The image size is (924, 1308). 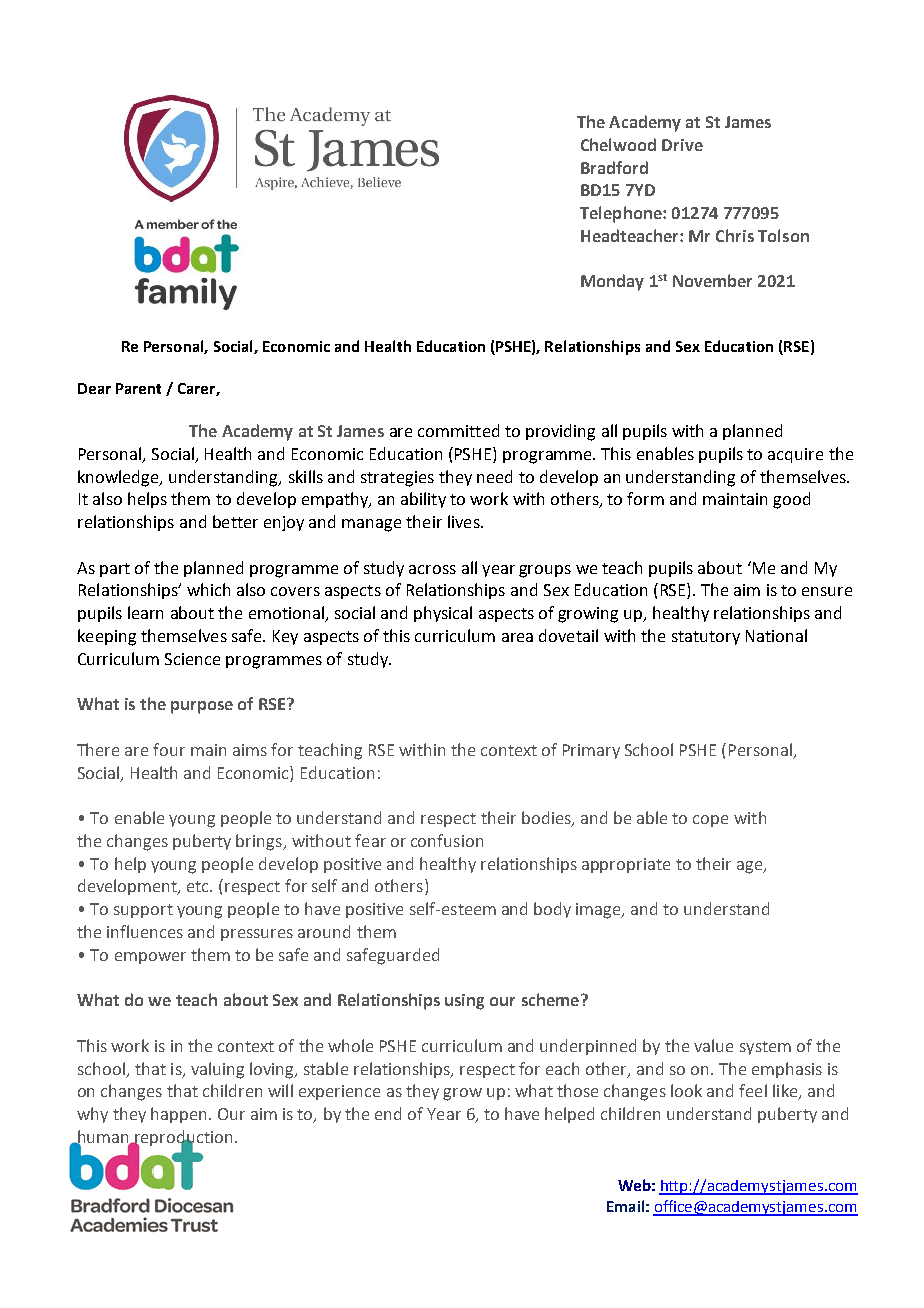 I want to click on end, so click(x=388, y=1113).
